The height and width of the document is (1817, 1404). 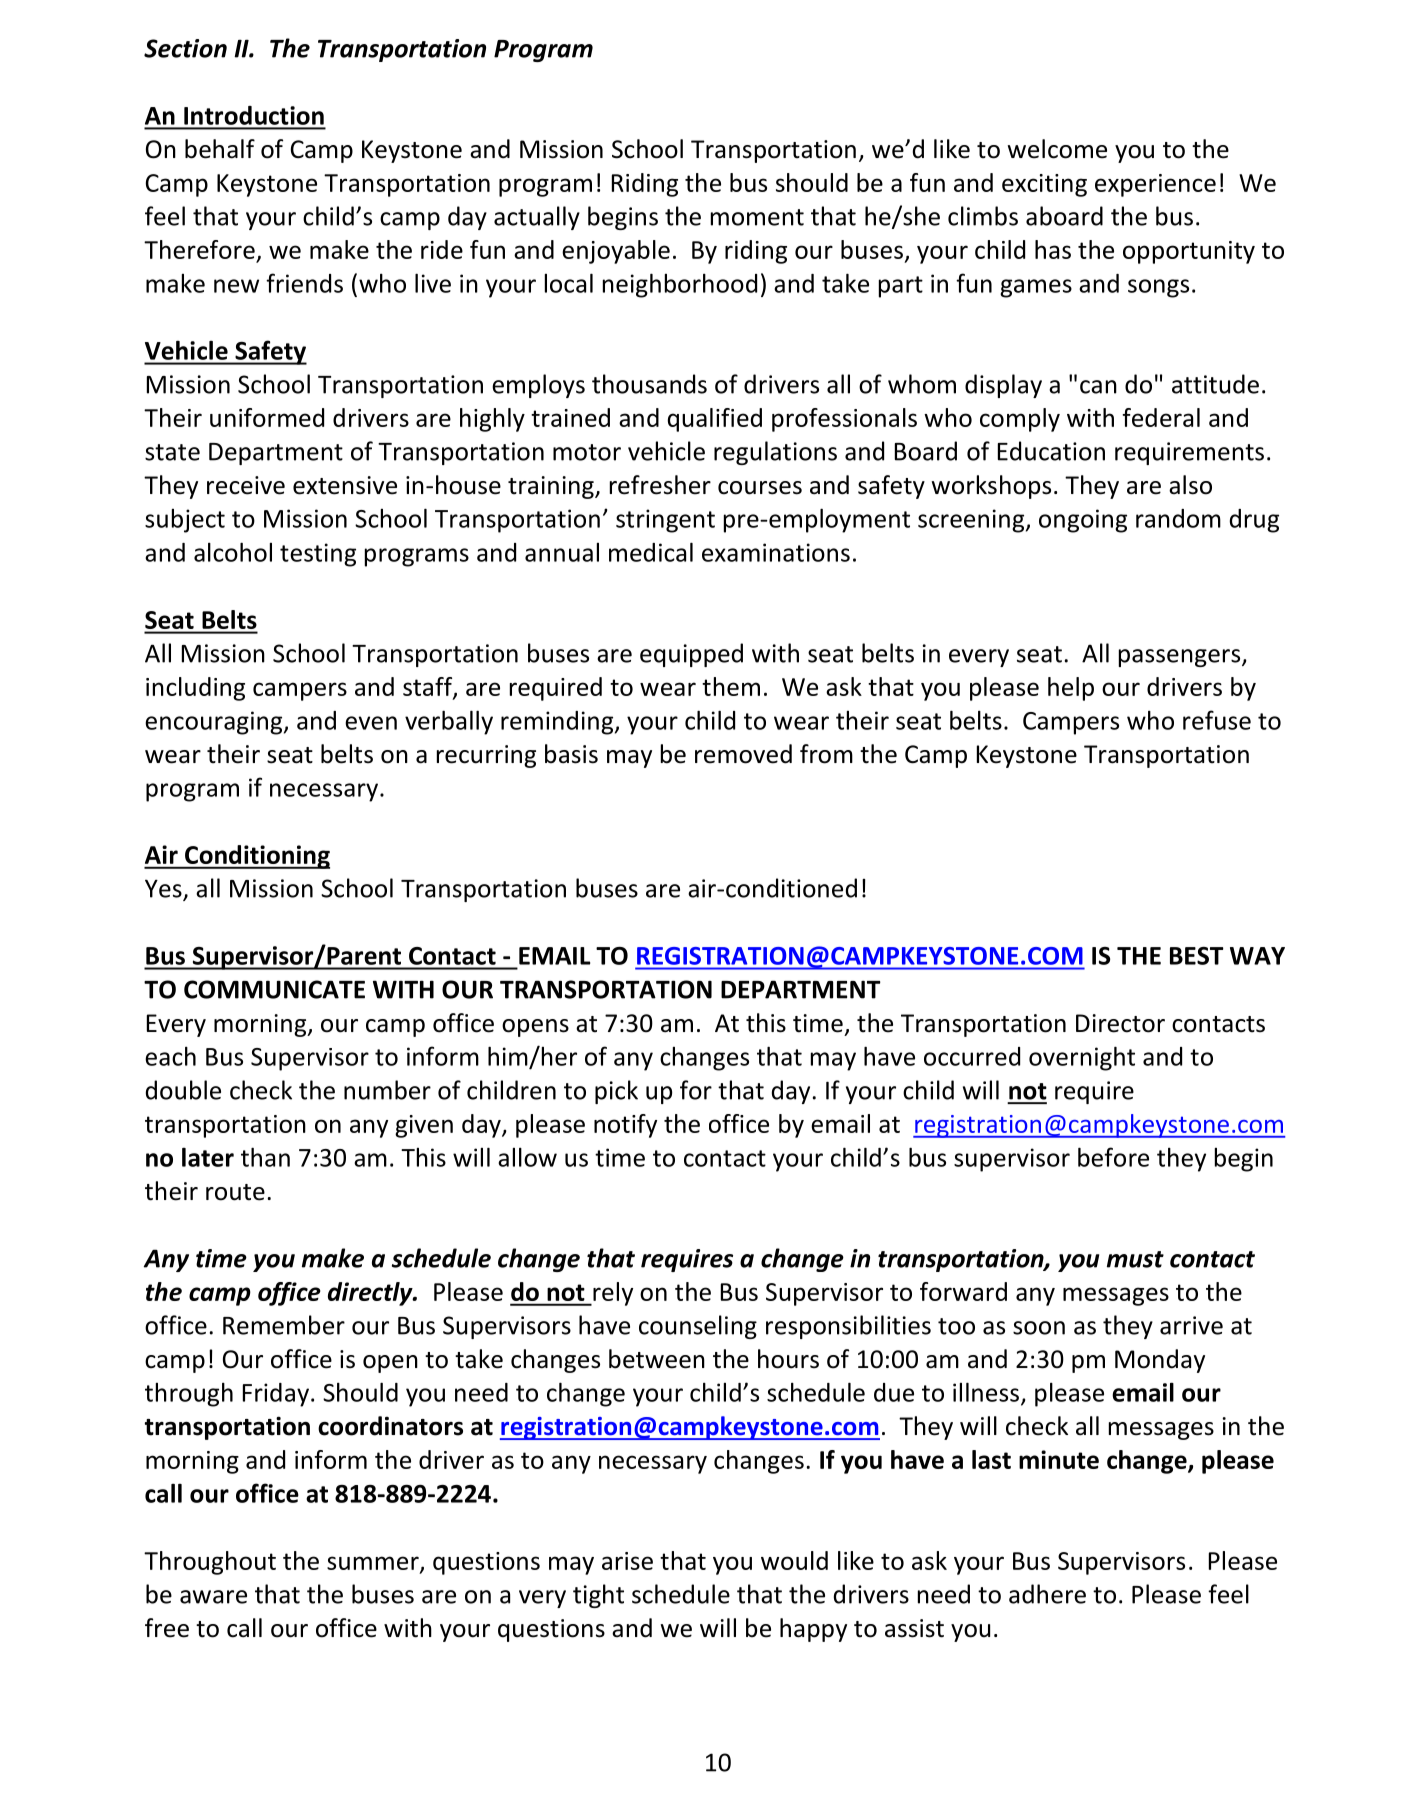 What do you see at coordinates (627, 1561) in the document?
I see `arise` at bounding box center [627, 1561].
